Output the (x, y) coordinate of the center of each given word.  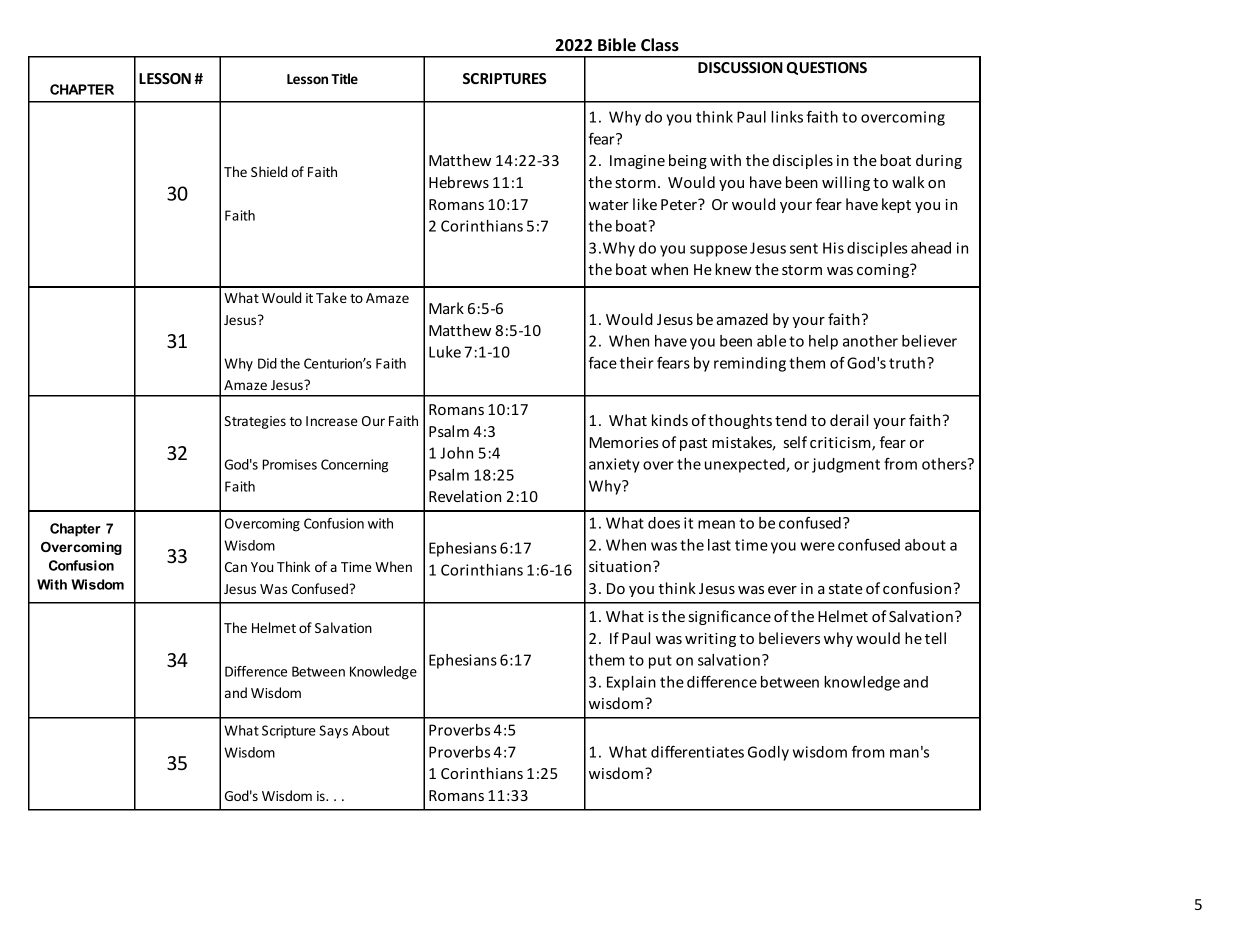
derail (849, 420)
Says (333, 732)
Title (344, 78)
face (602, 363)
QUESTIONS (827, 68)
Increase (332, 421)
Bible (617, 44)
